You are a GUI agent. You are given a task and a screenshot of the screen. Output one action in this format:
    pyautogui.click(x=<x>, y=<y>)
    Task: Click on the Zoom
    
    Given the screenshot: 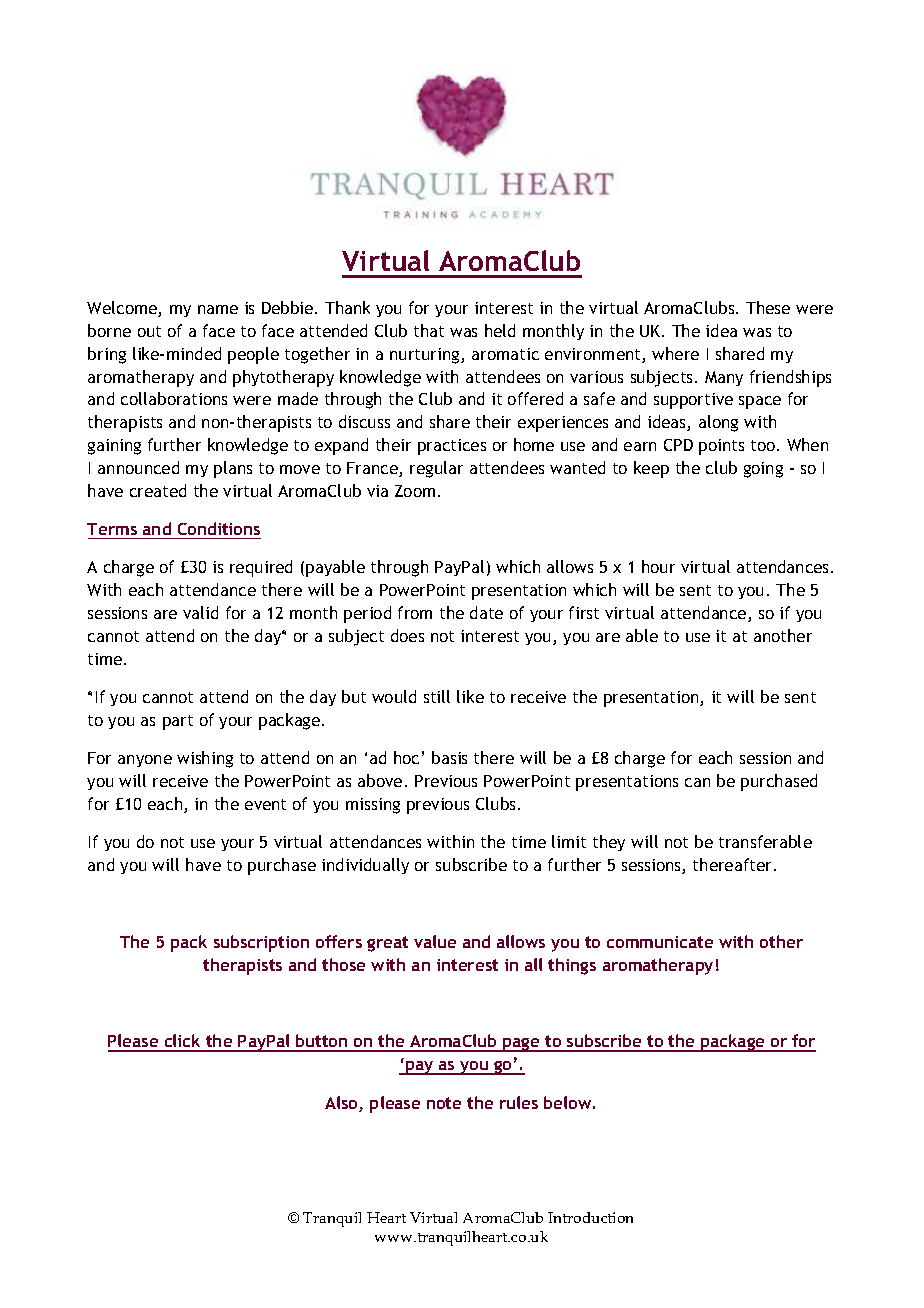 What is the action you would take?
    pyautogui.click(x=415, y=491)
